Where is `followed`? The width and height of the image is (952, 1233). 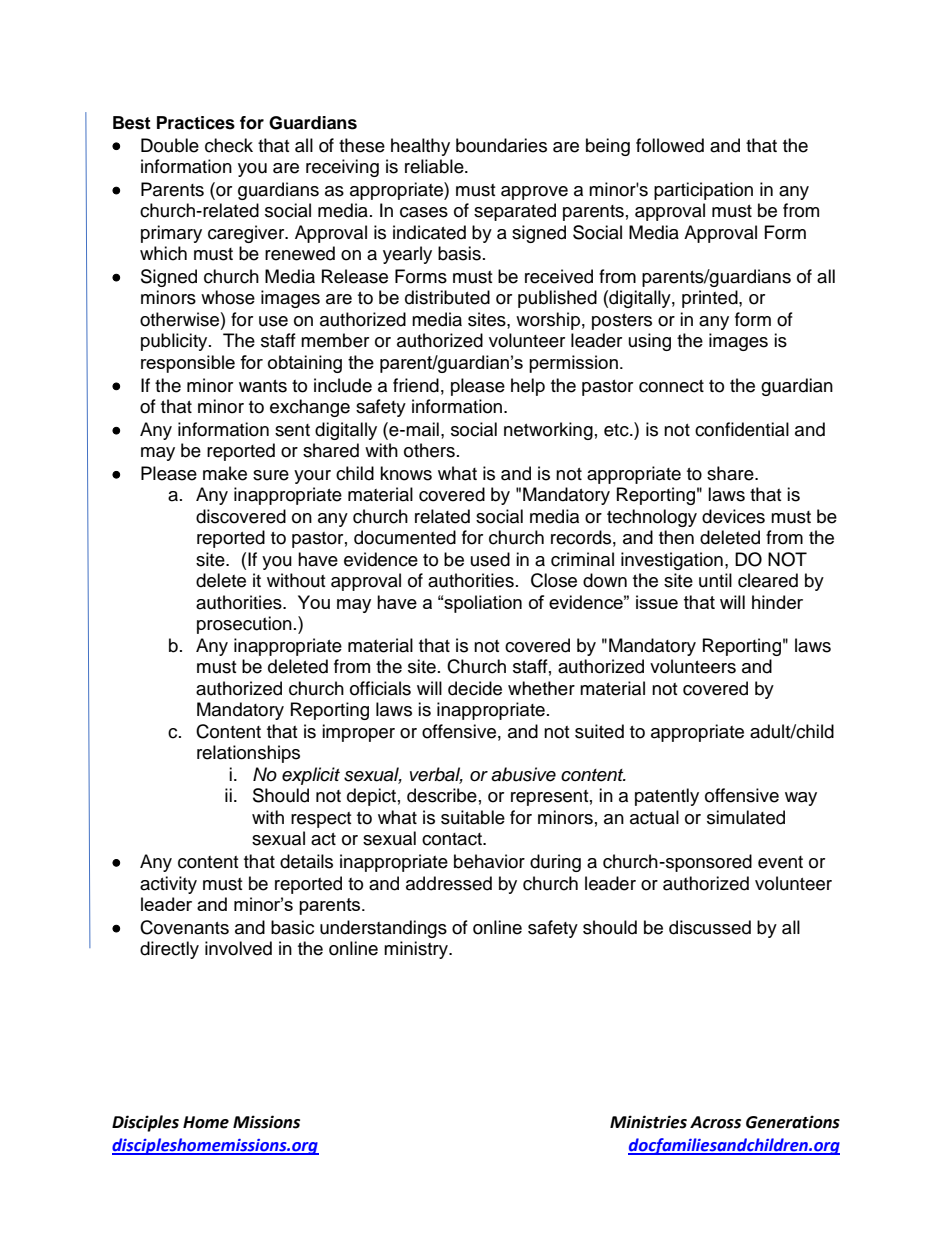
followed is located at coordinates (670, 145).
